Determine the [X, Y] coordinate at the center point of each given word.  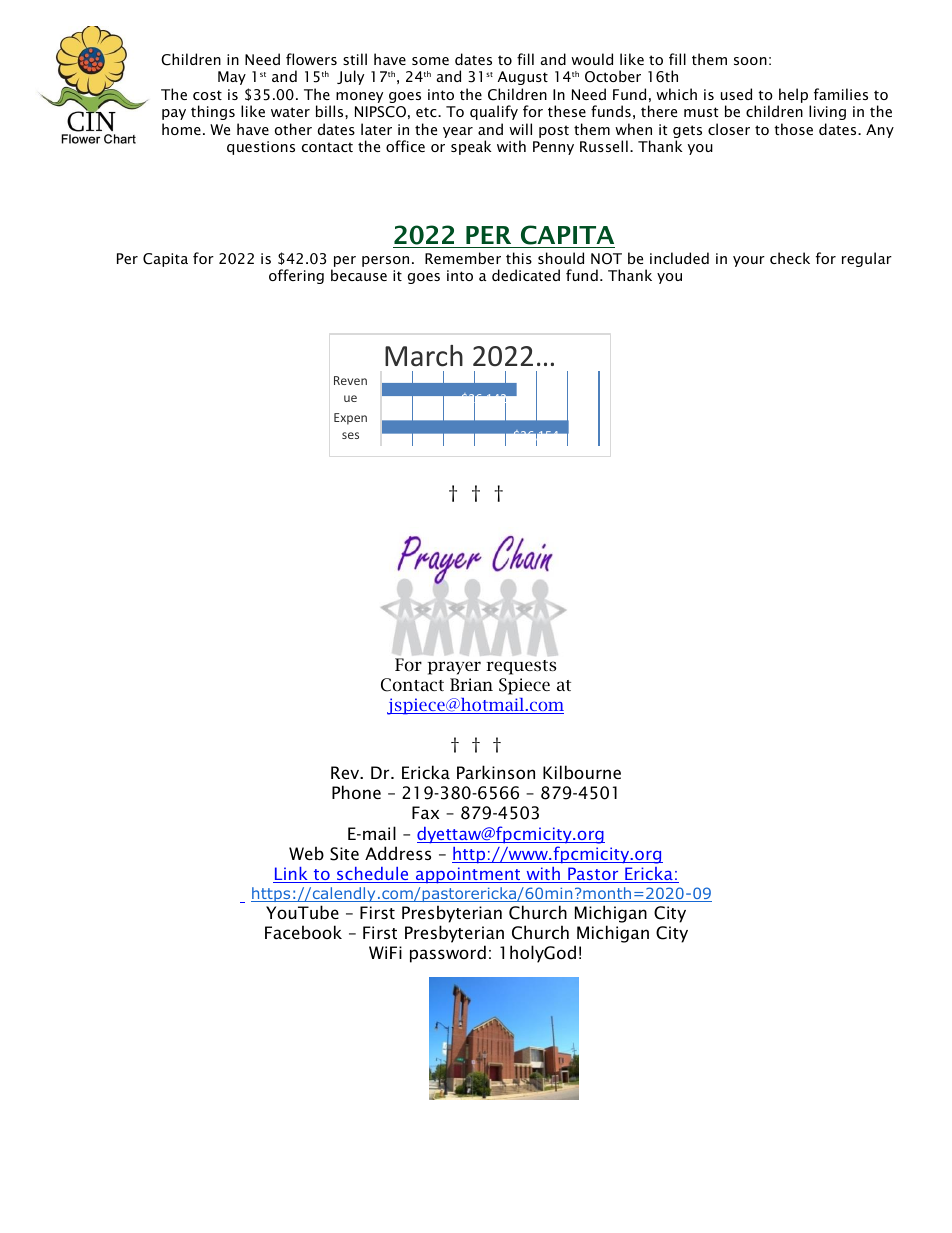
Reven [350, 380]
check [790, 258]
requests [521, 667]
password [448, 954]
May [232, 78]
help [794, 97]
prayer [454, 668]
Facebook [303, 932]
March [424, 356]
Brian [471, 684]
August [523, 78]
